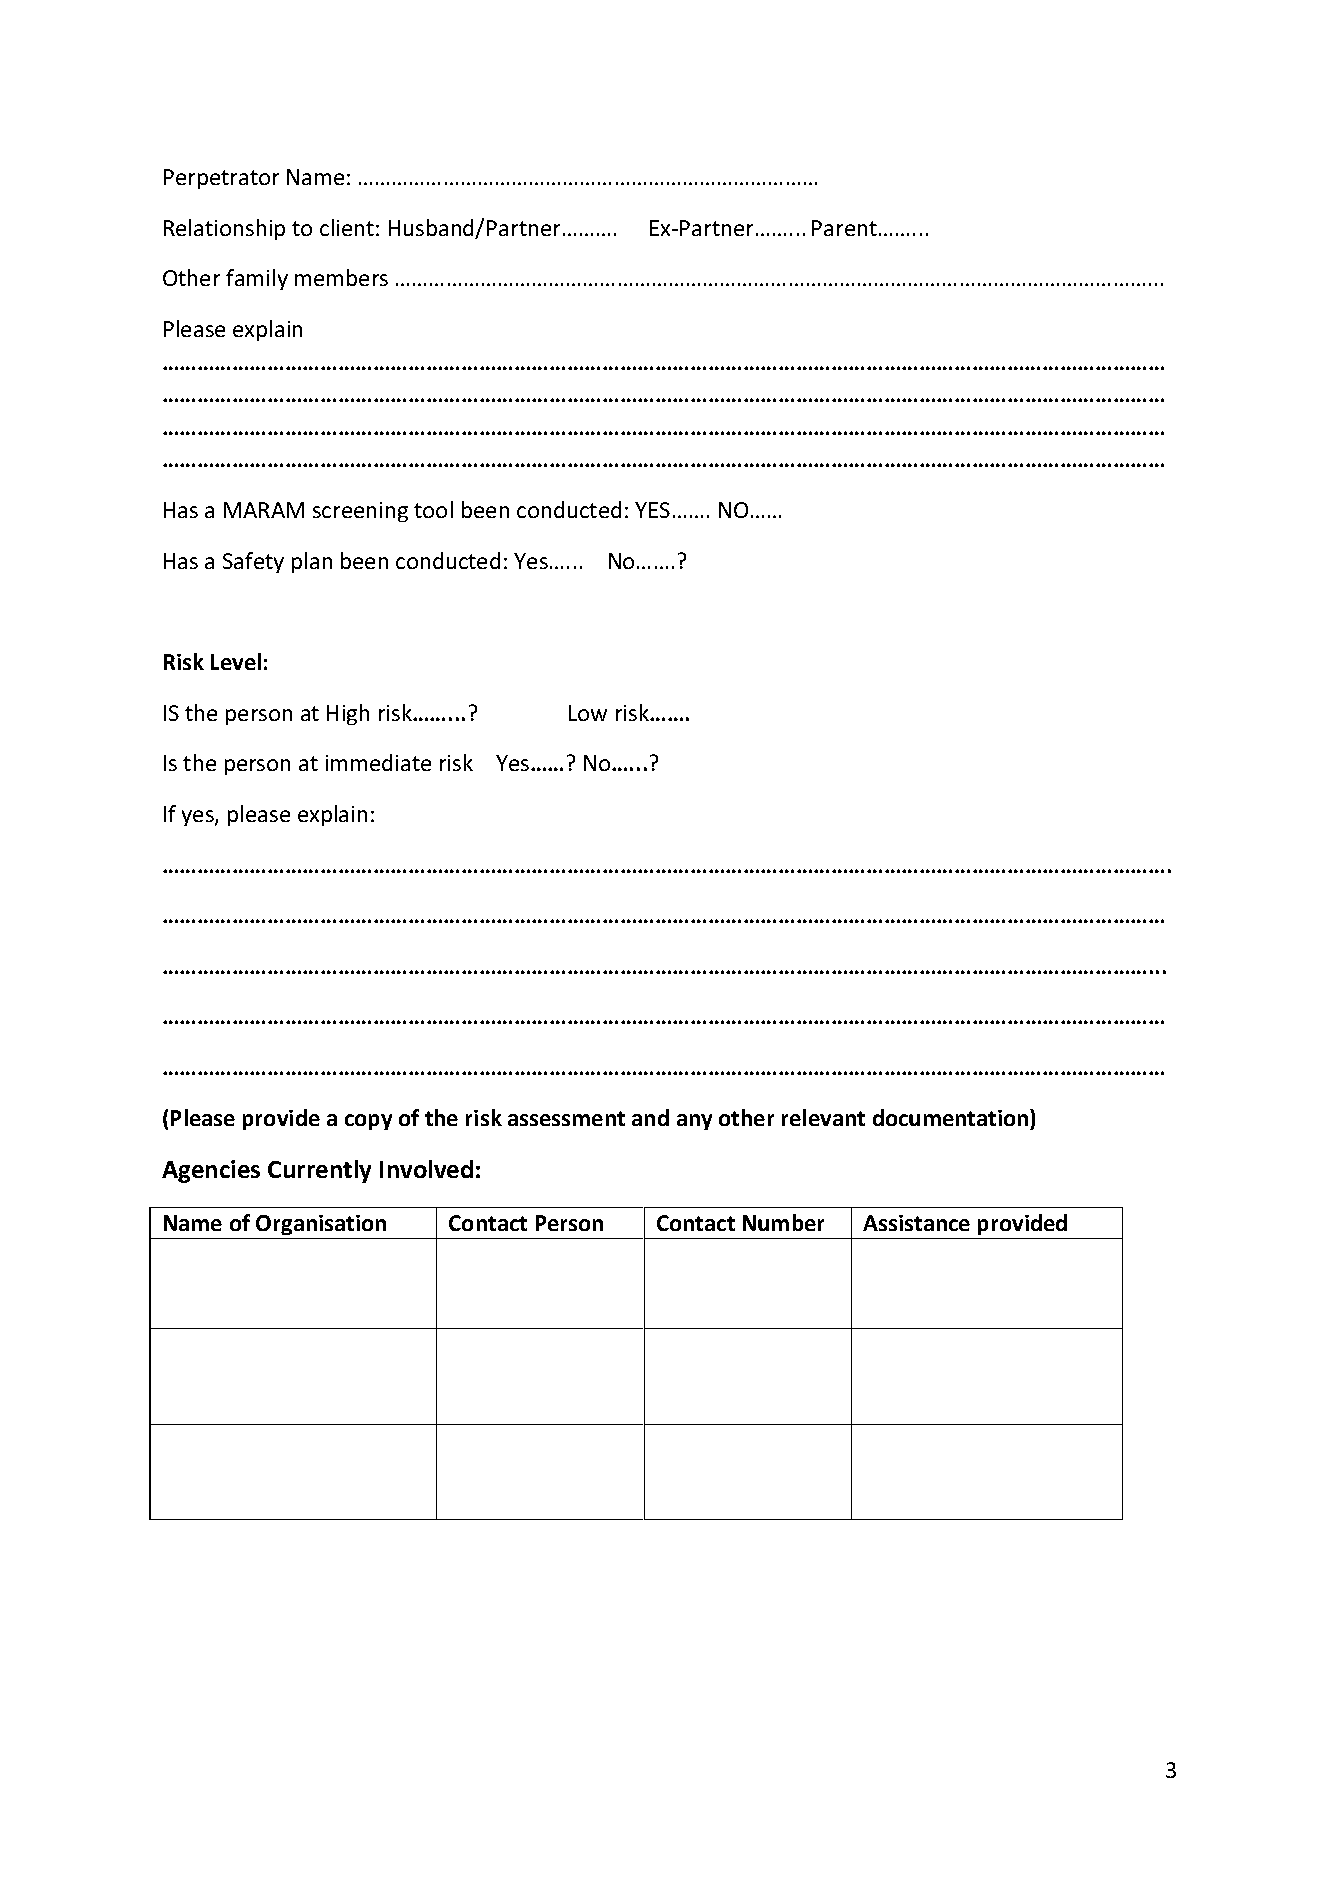  What do you see at coordinates (378, 762) in the screenshot?
I see `immediate` at bounding box center [378, 762].
